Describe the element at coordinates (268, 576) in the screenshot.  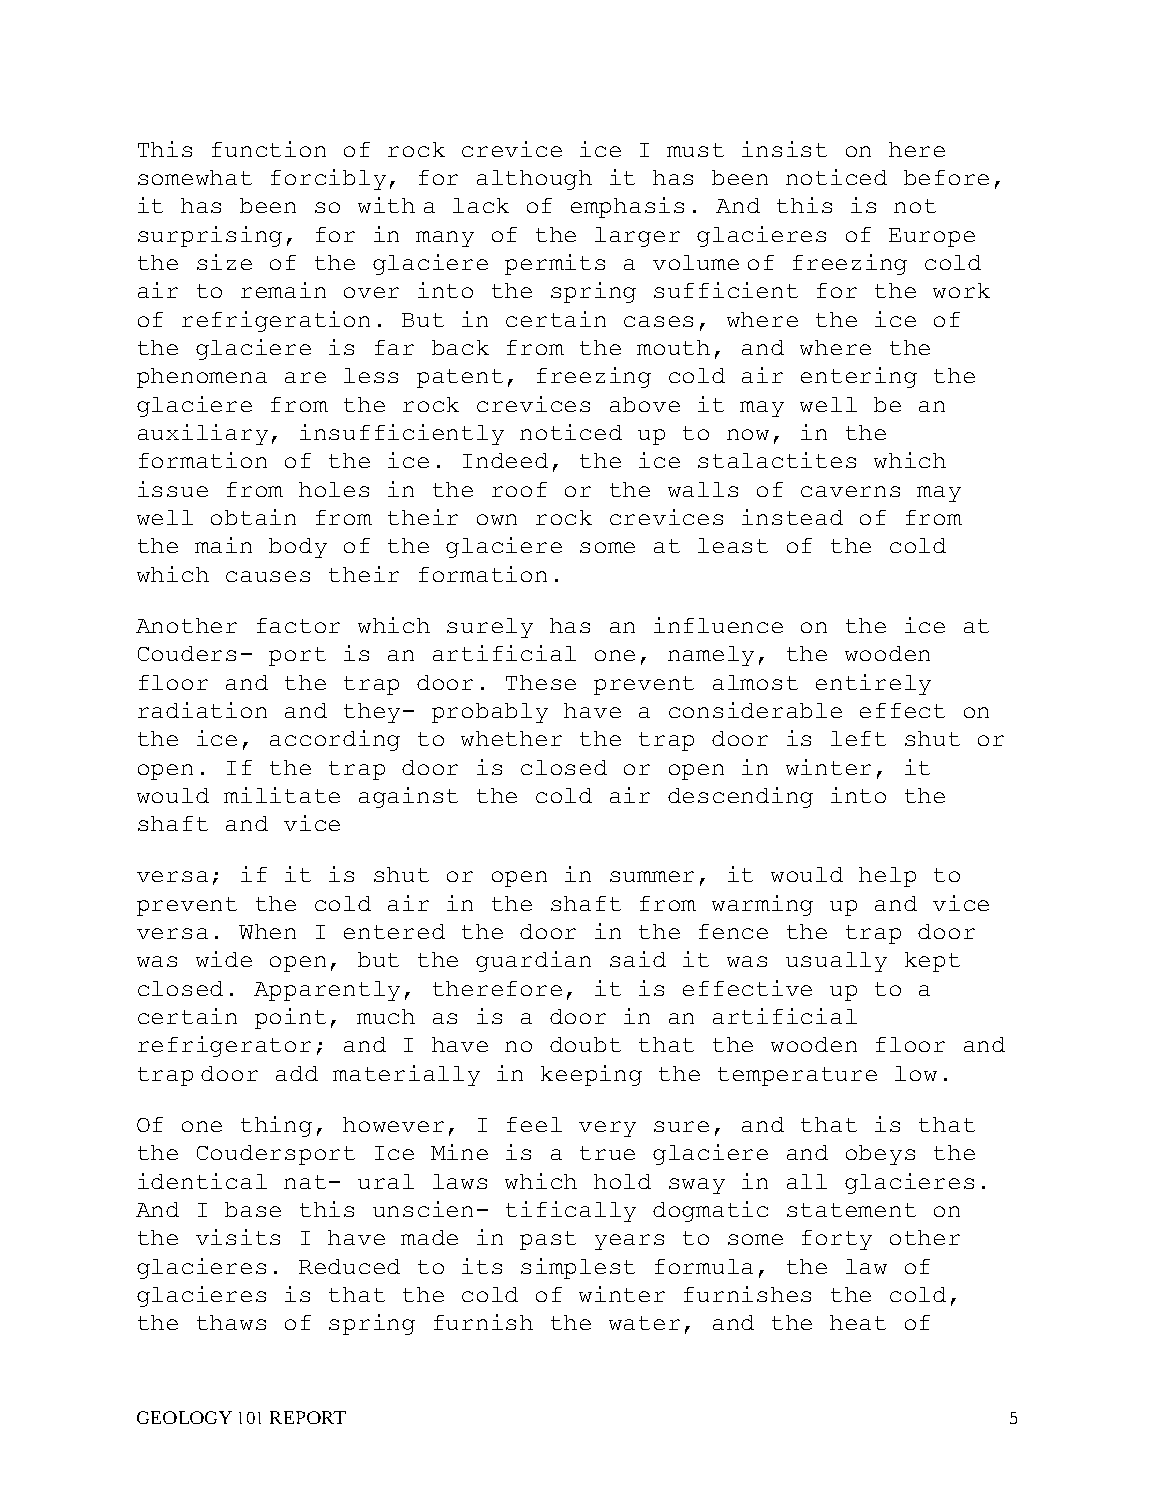
I see `causes` at that location.
